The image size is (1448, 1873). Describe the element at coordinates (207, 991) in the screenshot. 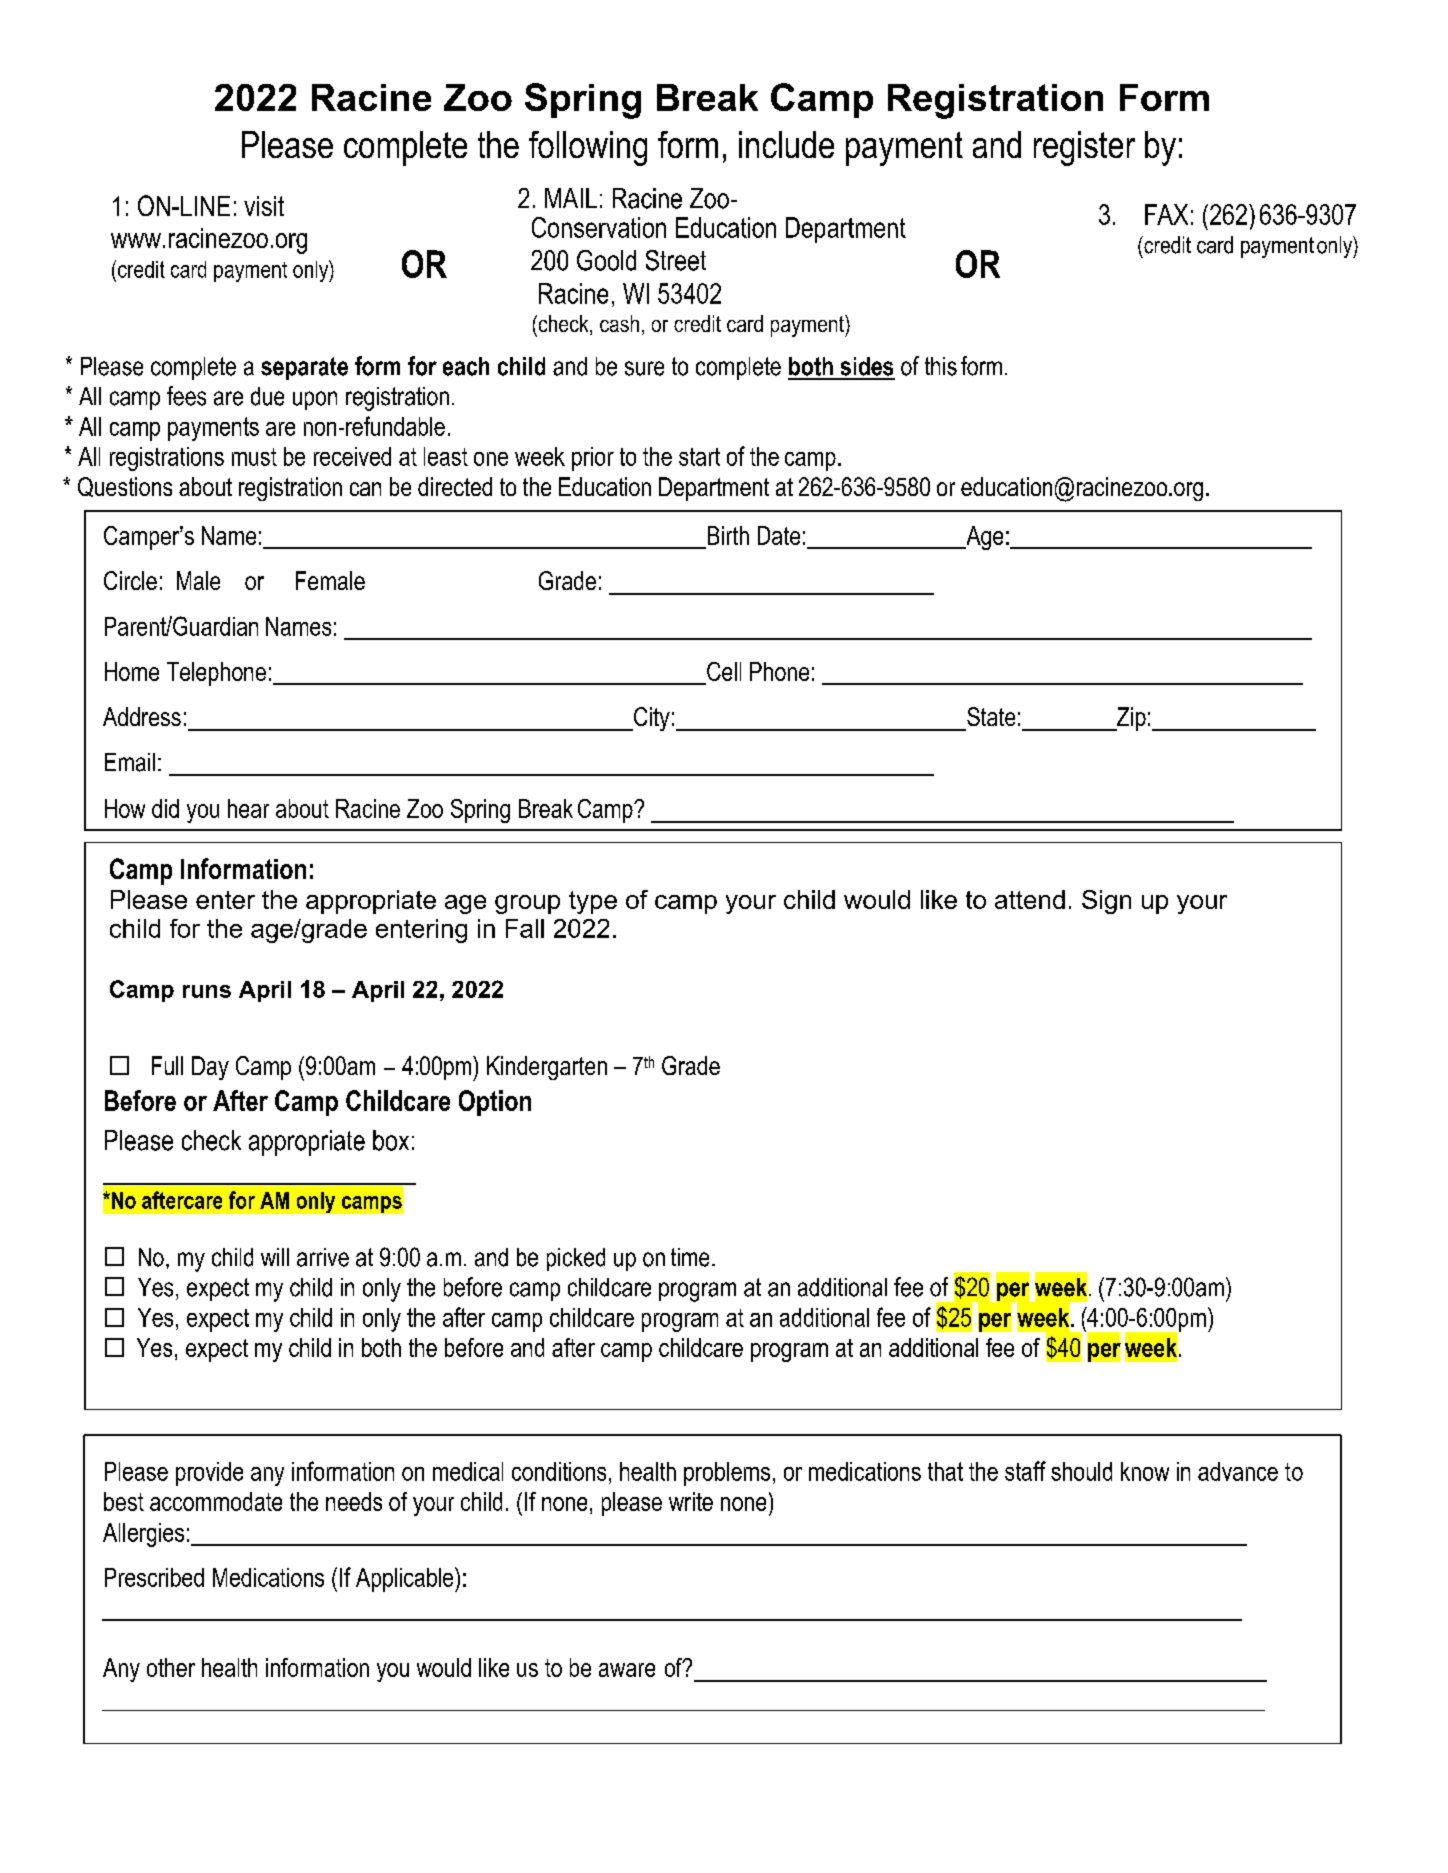

I see `runs` at that location.
